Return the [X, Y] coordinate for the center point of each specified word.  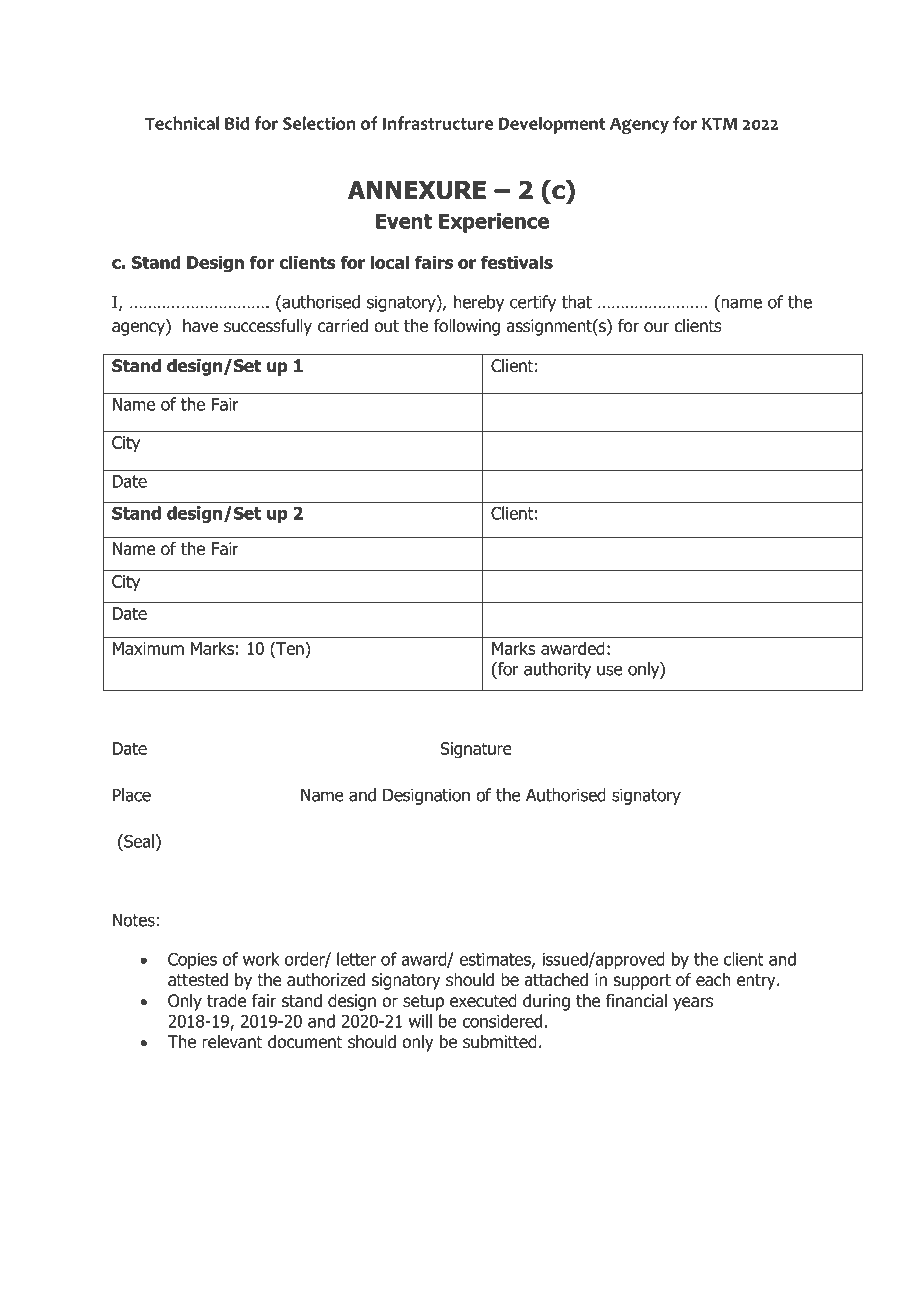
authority [557, 670]
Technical [182, 123]
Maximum [148, 648]
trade [226, 1001]
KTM [719, 123]
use [610, 670]
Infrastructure [438, 123]
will [420, 1021]
